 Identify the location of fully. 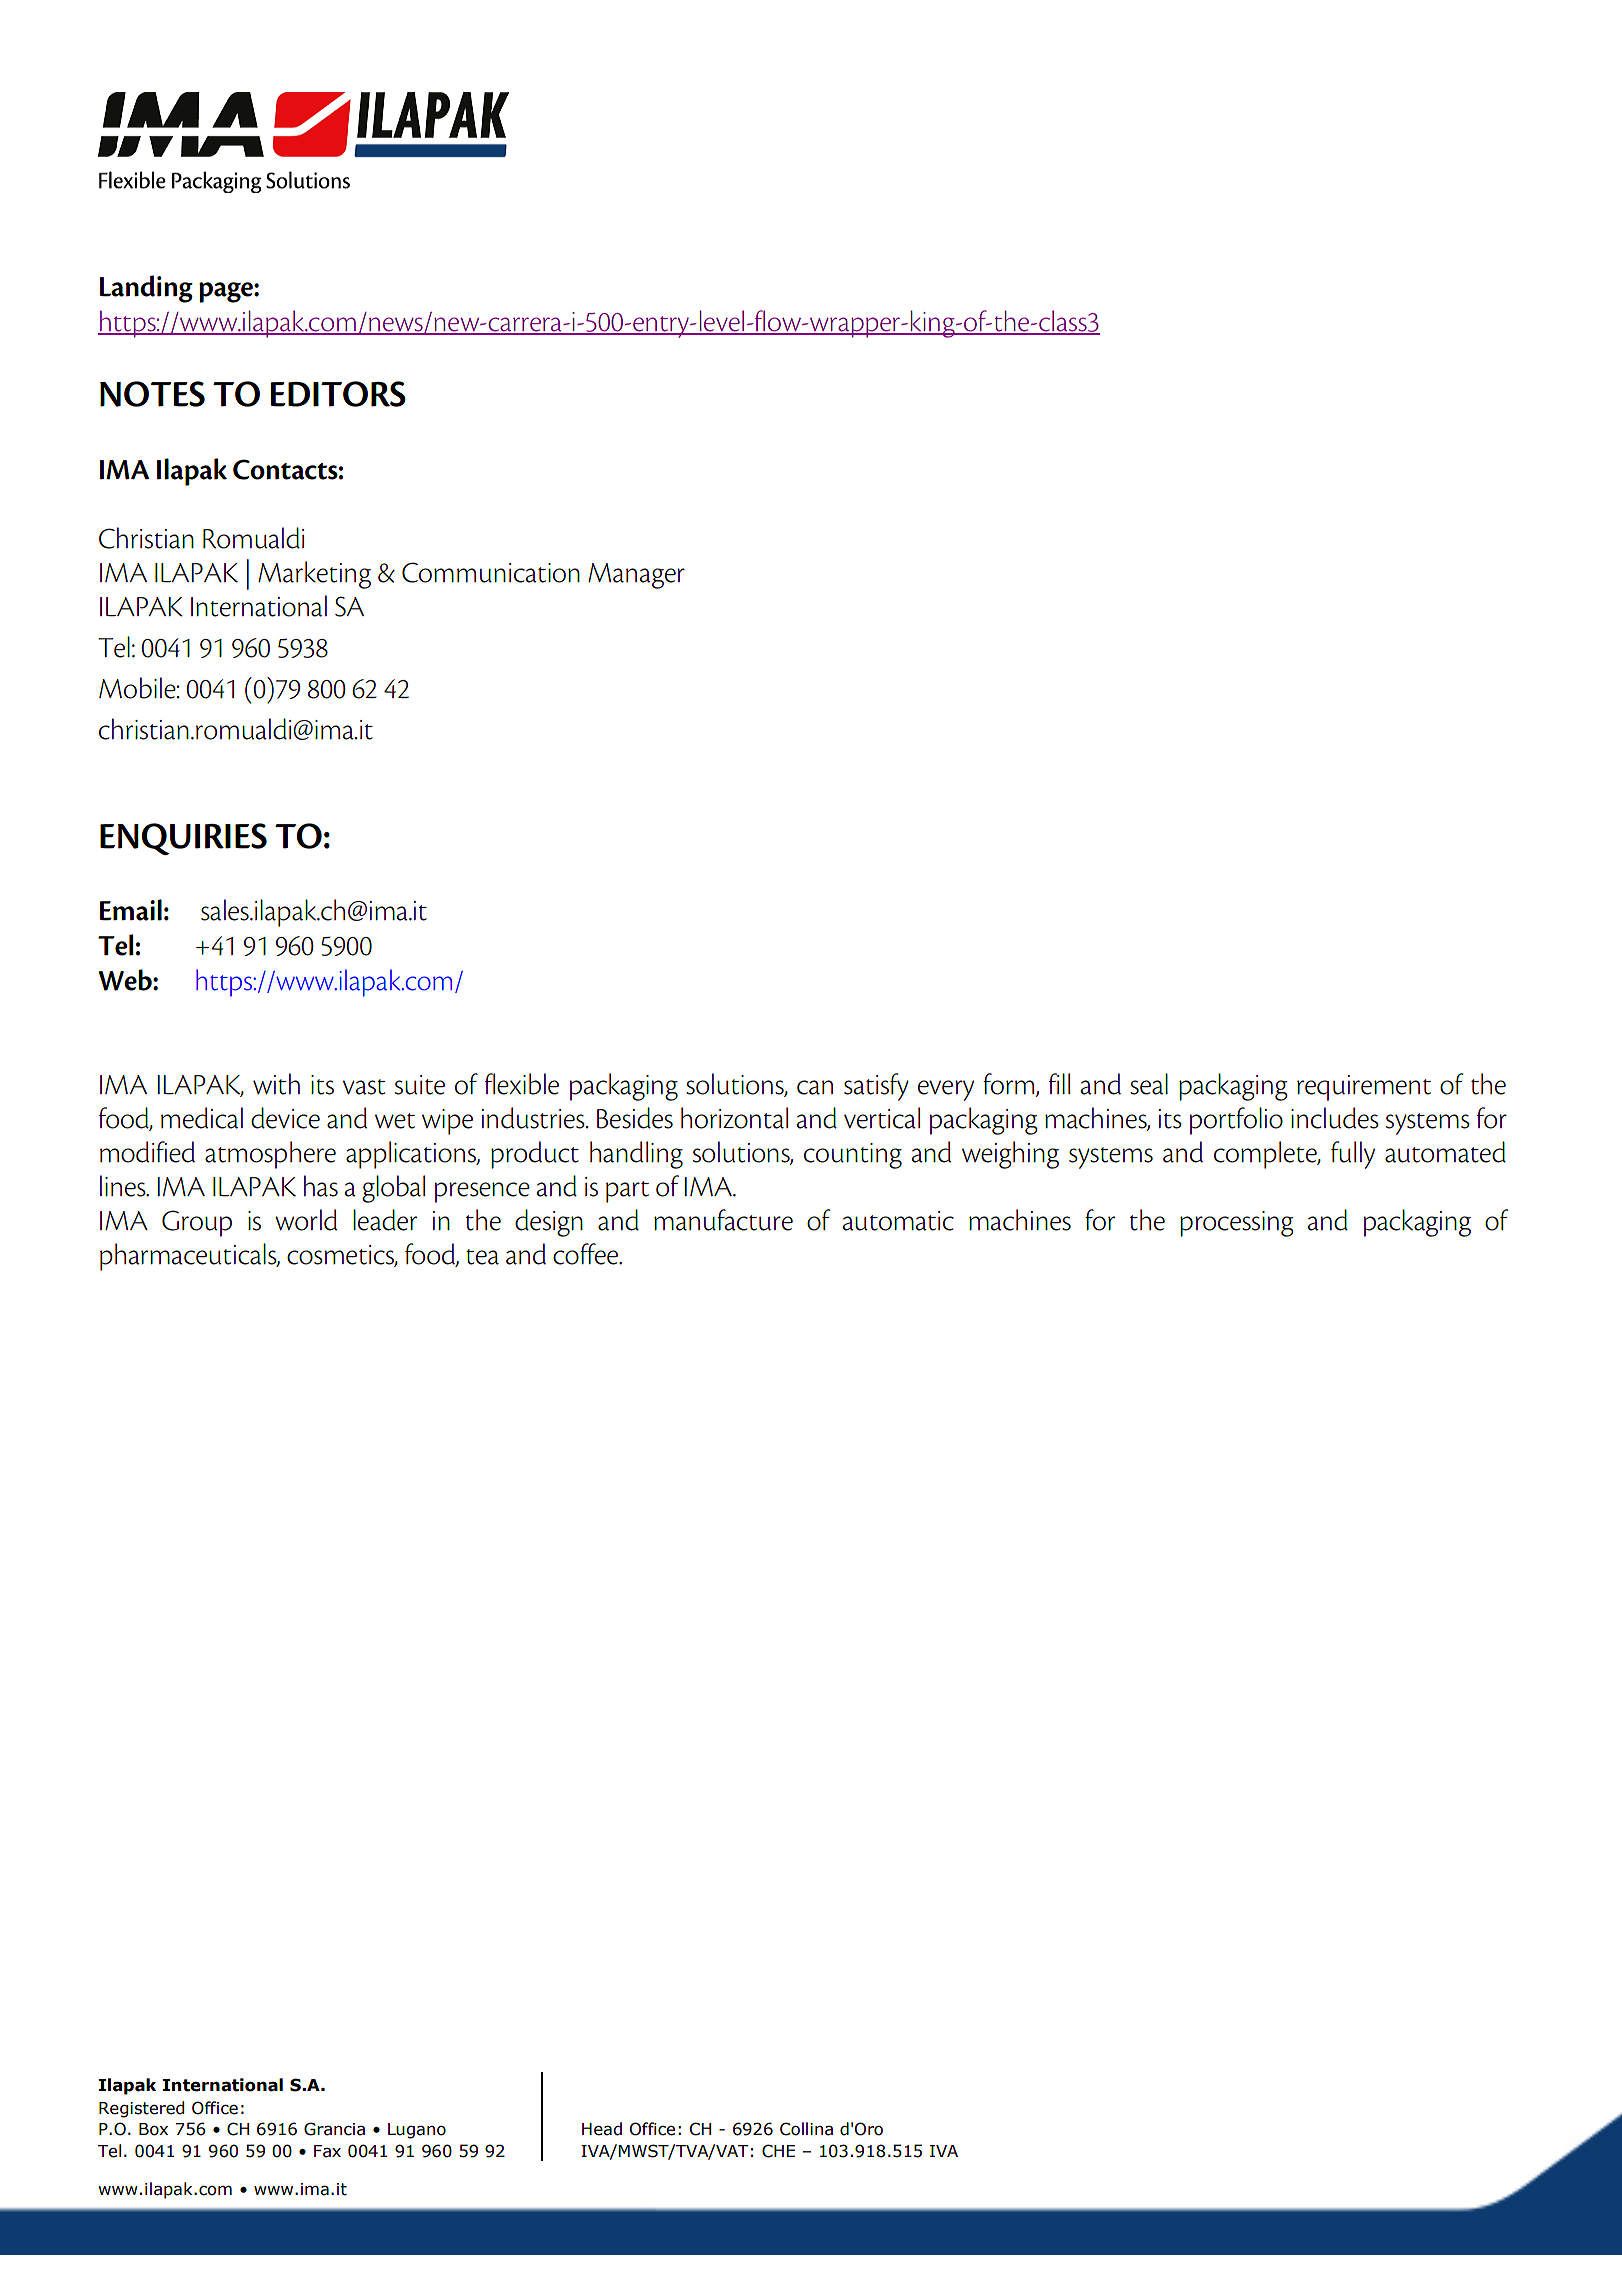
(1353, 1155).
